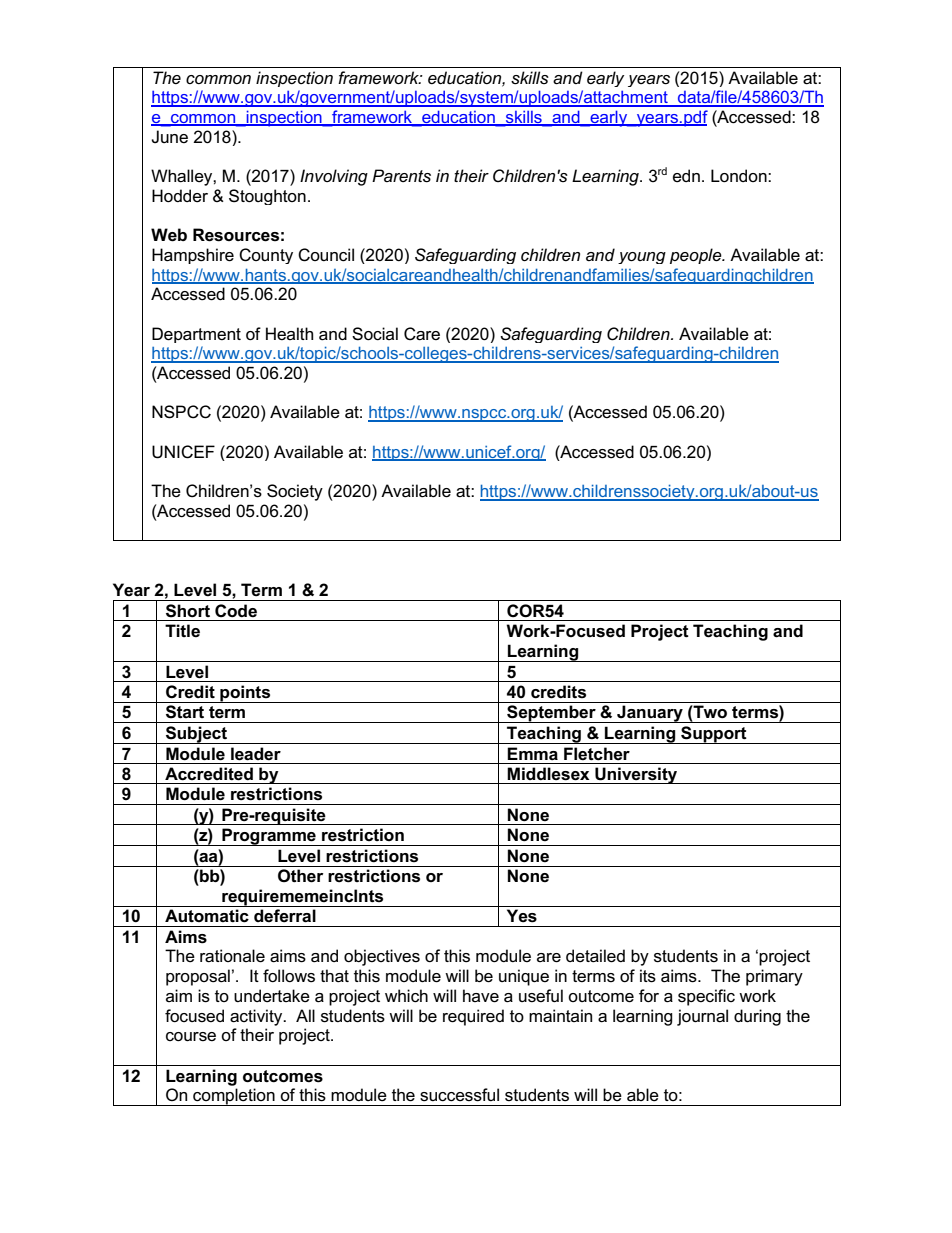  I want to click on Department, so click(196, 335).
